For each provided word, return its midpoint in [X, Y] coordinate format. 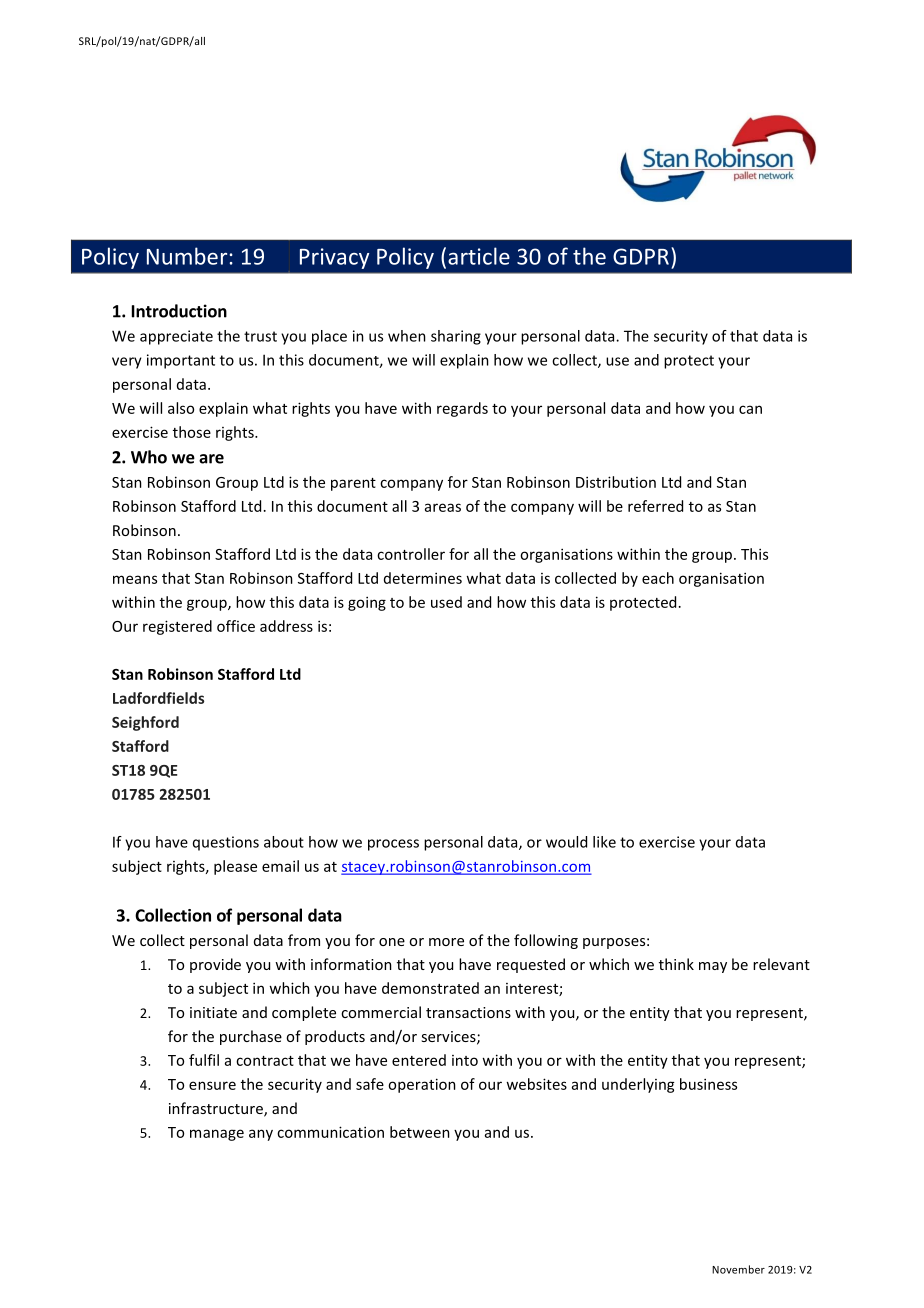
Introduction [179, 311]
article [479, 256]
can [750, 409]
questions [226, 843]
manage [217, 1135]
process [393, 845]
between [420, 1132]
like [604, 842]
